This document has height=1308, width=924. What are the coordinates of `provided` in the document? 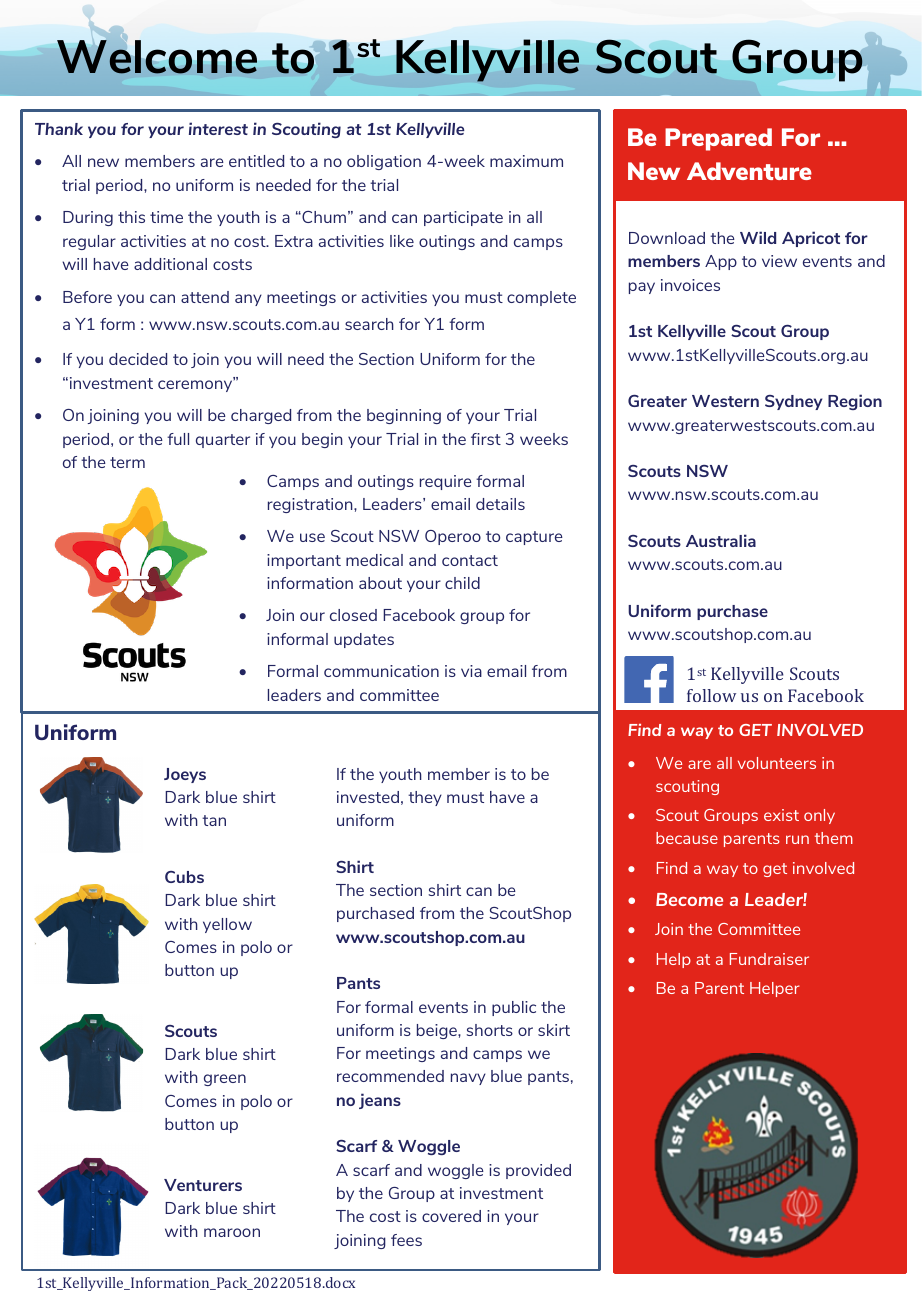 It's located at (538, 1171).
